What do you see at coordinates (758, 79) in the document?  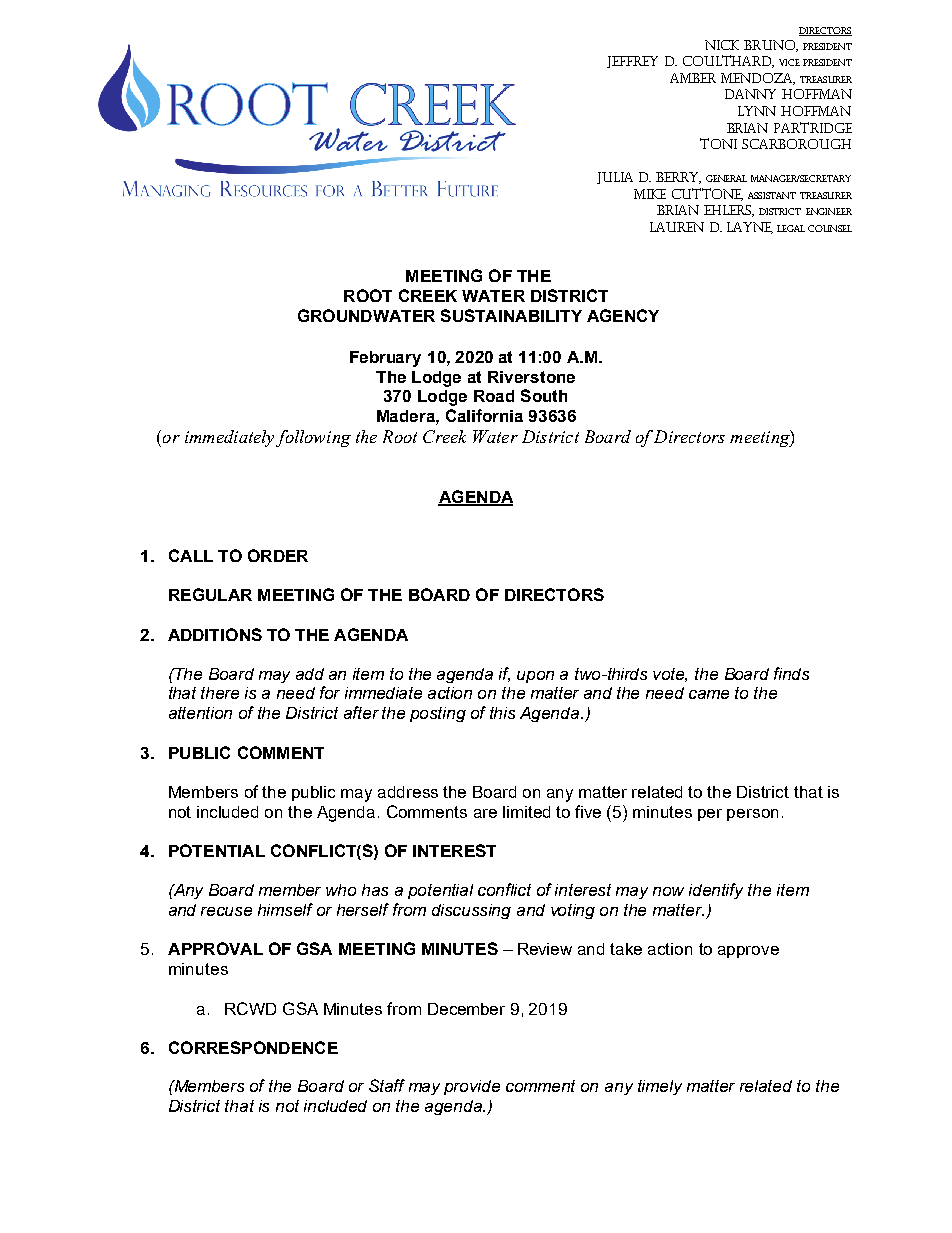 I see `MENDOZA` at bounding box center [758, 79].
